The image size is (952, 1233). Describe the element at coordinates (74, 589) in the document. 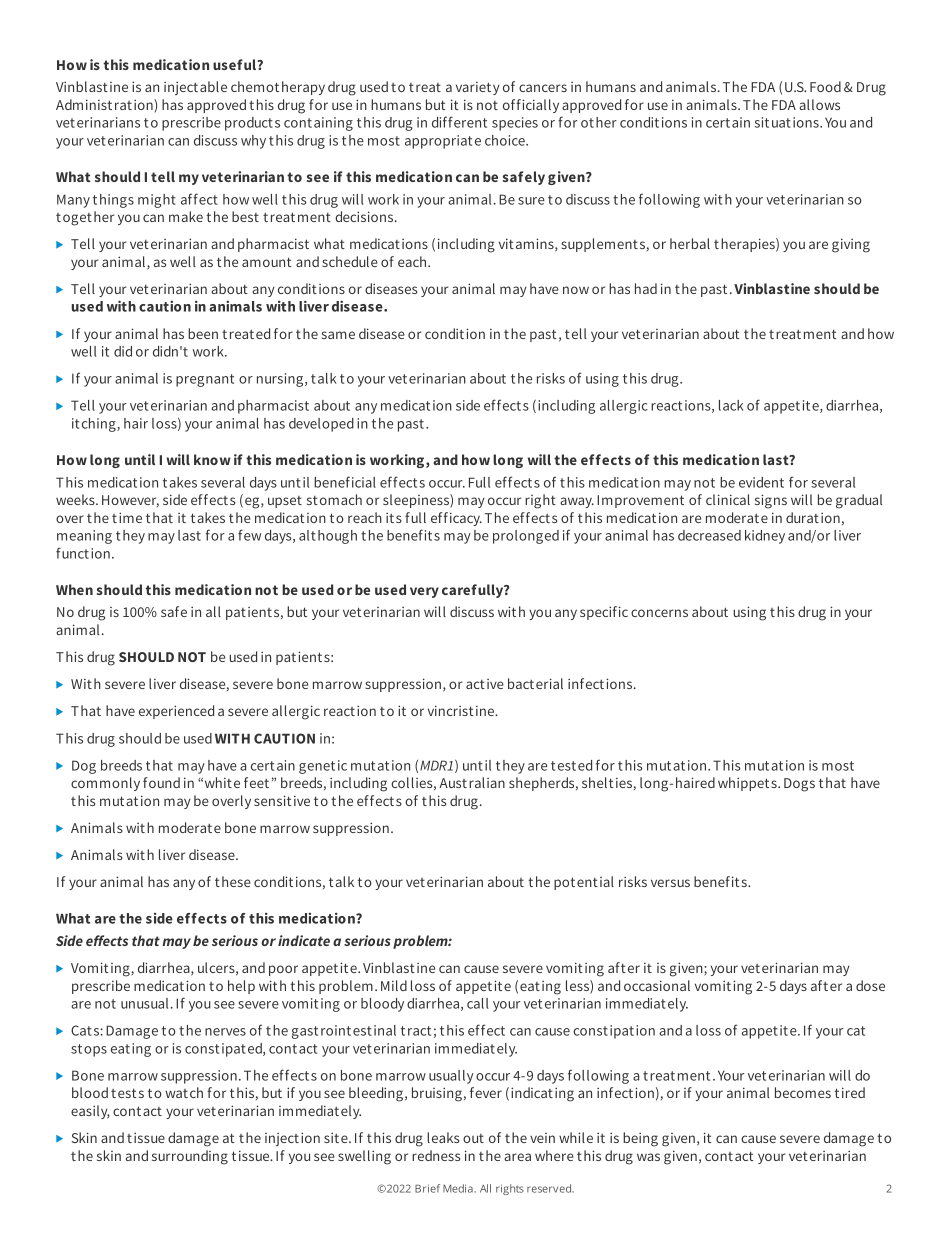

I see `When` at that location.
